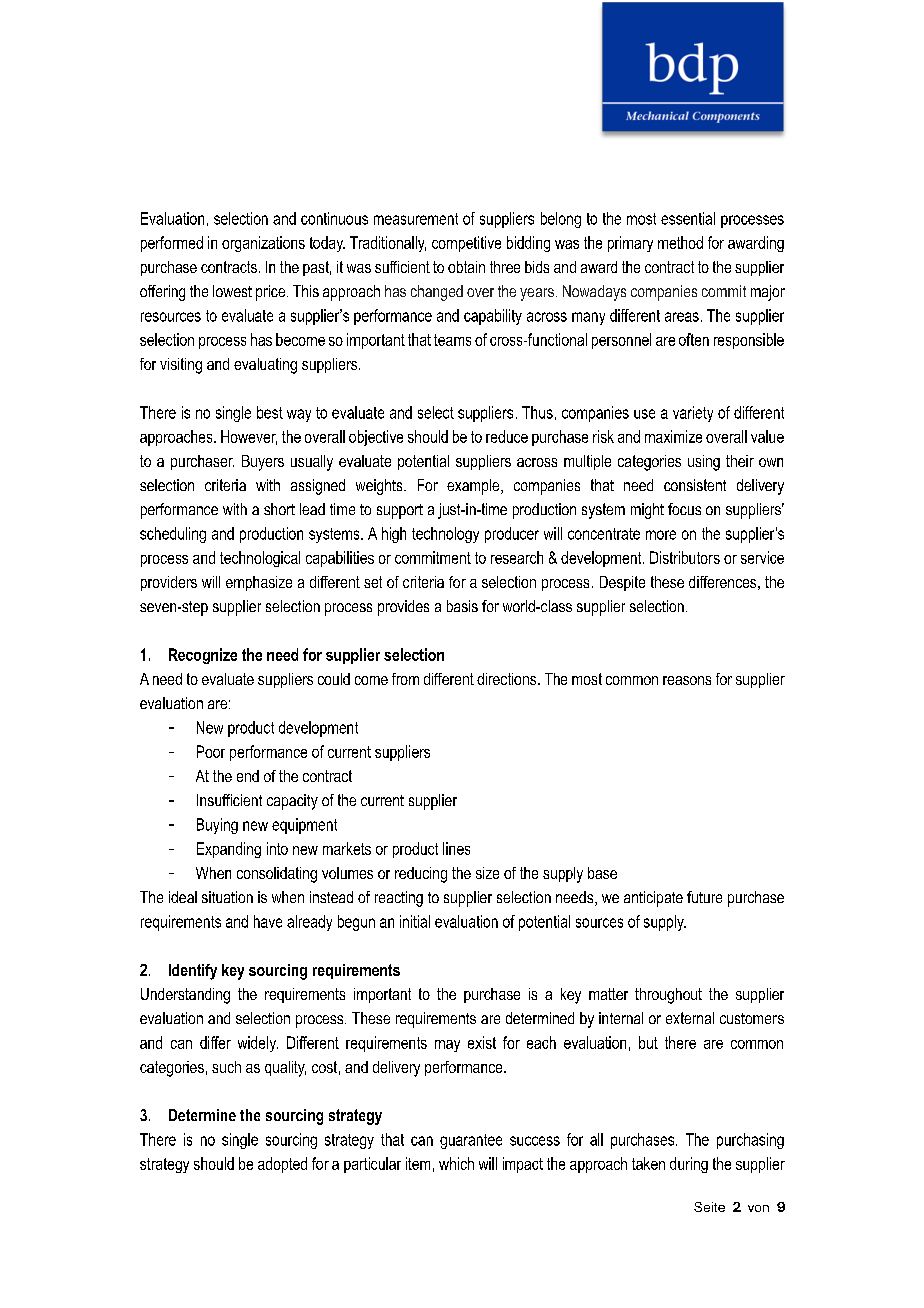  What do you see at coordinates (456, 1163) in the screenshot?
I see `which` at bounding box center [456, 1163].
